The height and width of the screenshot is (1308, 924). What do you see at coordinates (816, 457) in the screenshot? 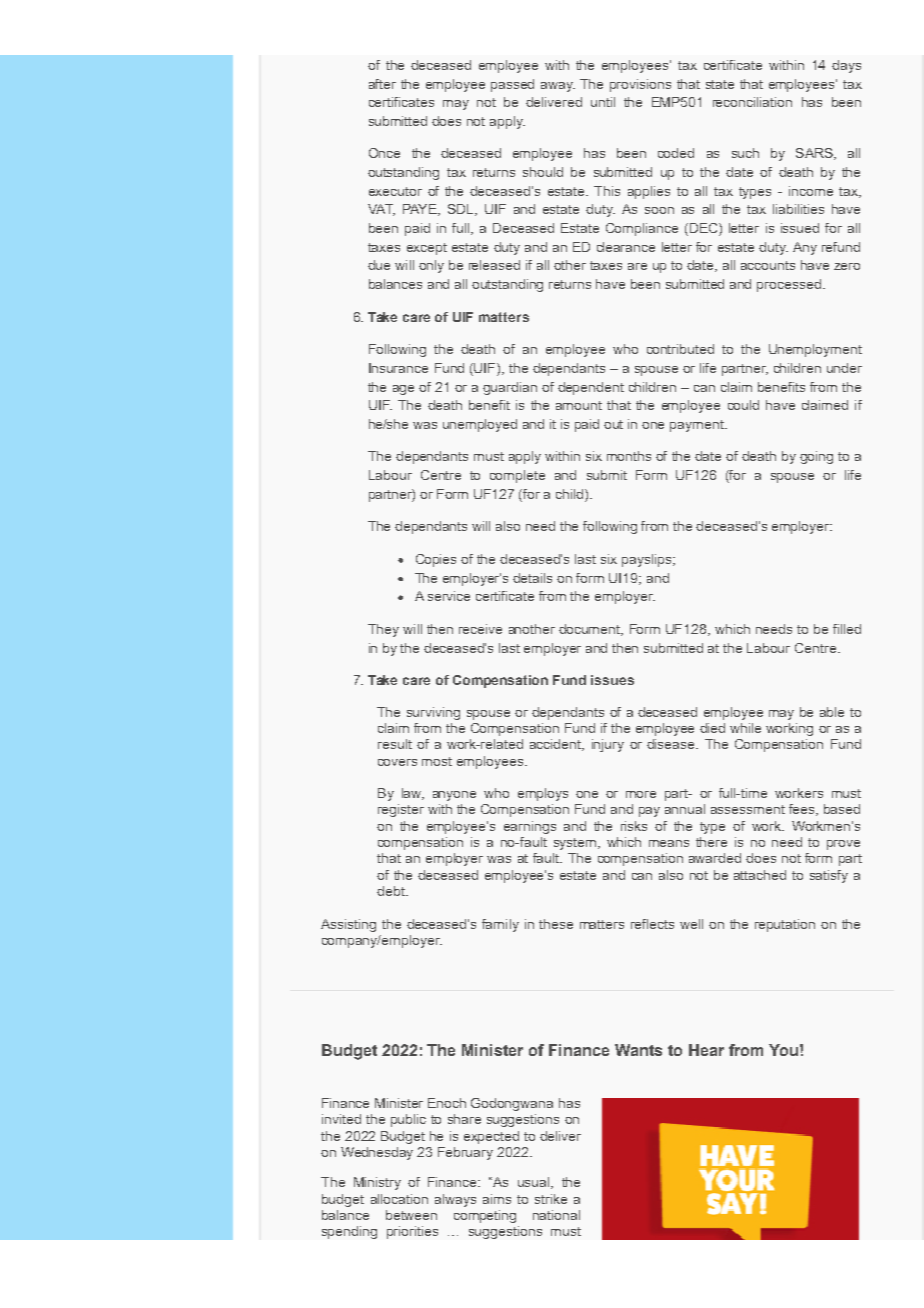
I see `going` at bounding box center [816, 457].
